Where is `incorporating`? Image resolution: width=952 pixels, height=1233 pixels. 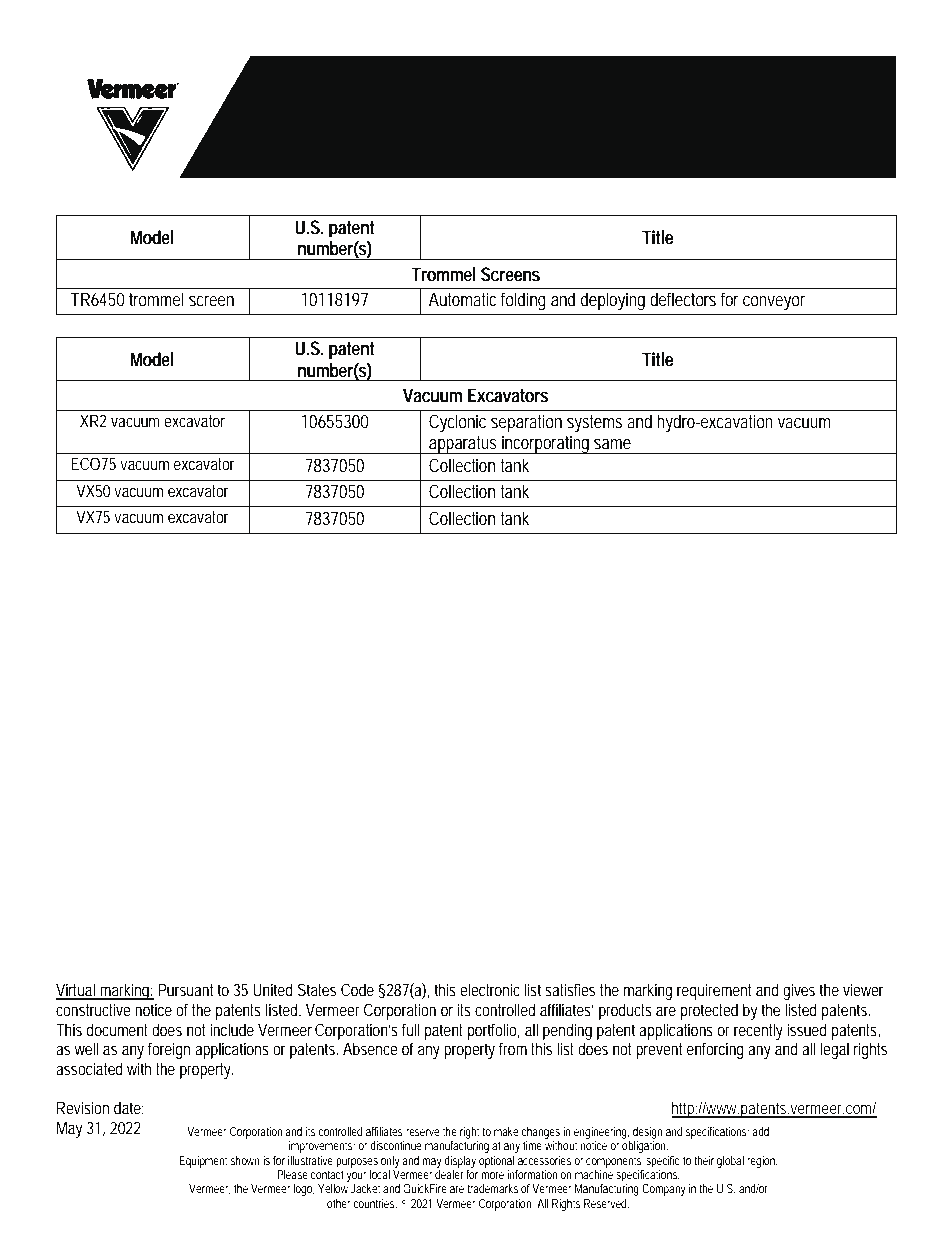 incorporating is located at coordinates (545, 444).
